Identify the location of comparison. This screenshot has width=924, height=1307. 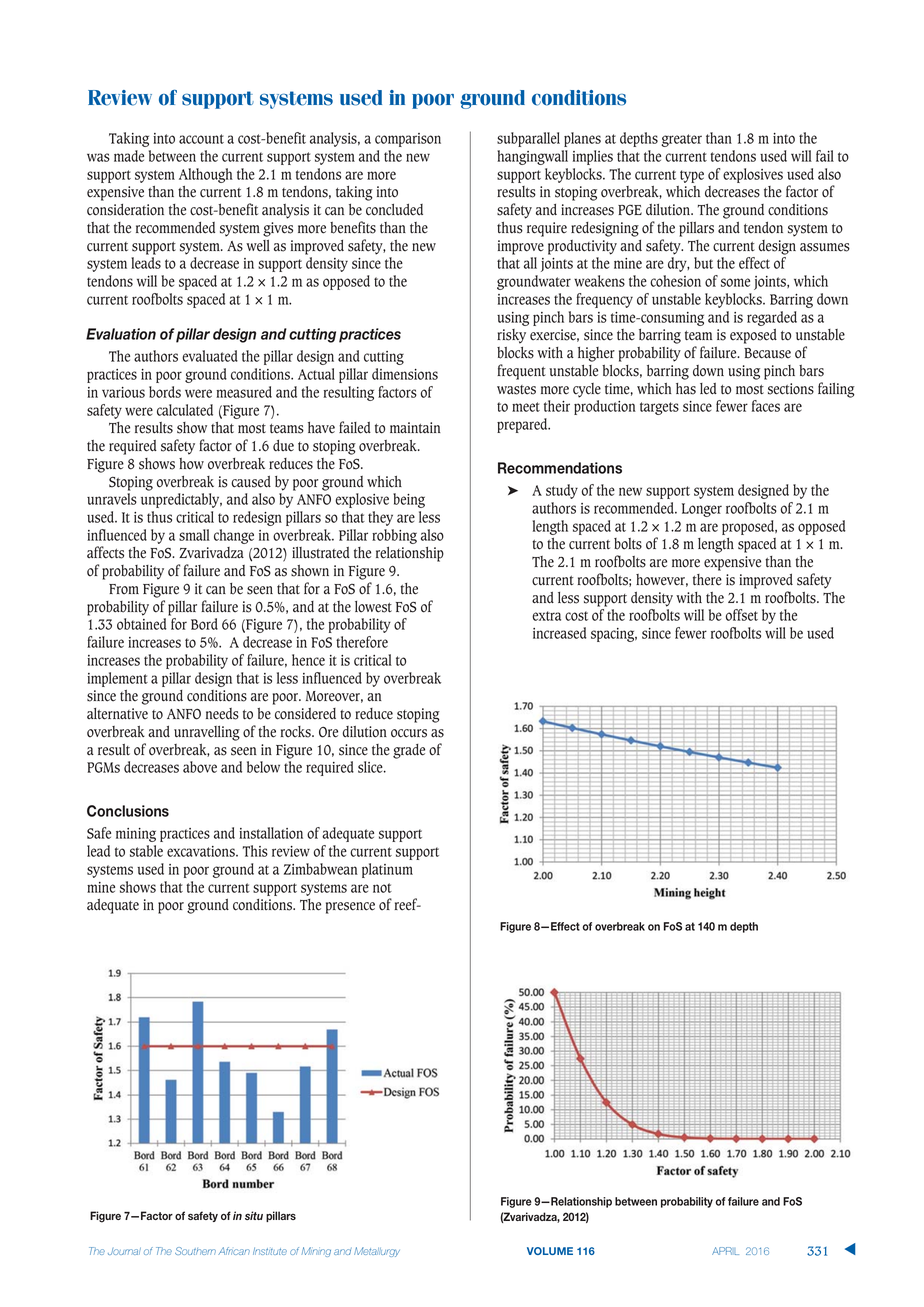
(408, 140).
